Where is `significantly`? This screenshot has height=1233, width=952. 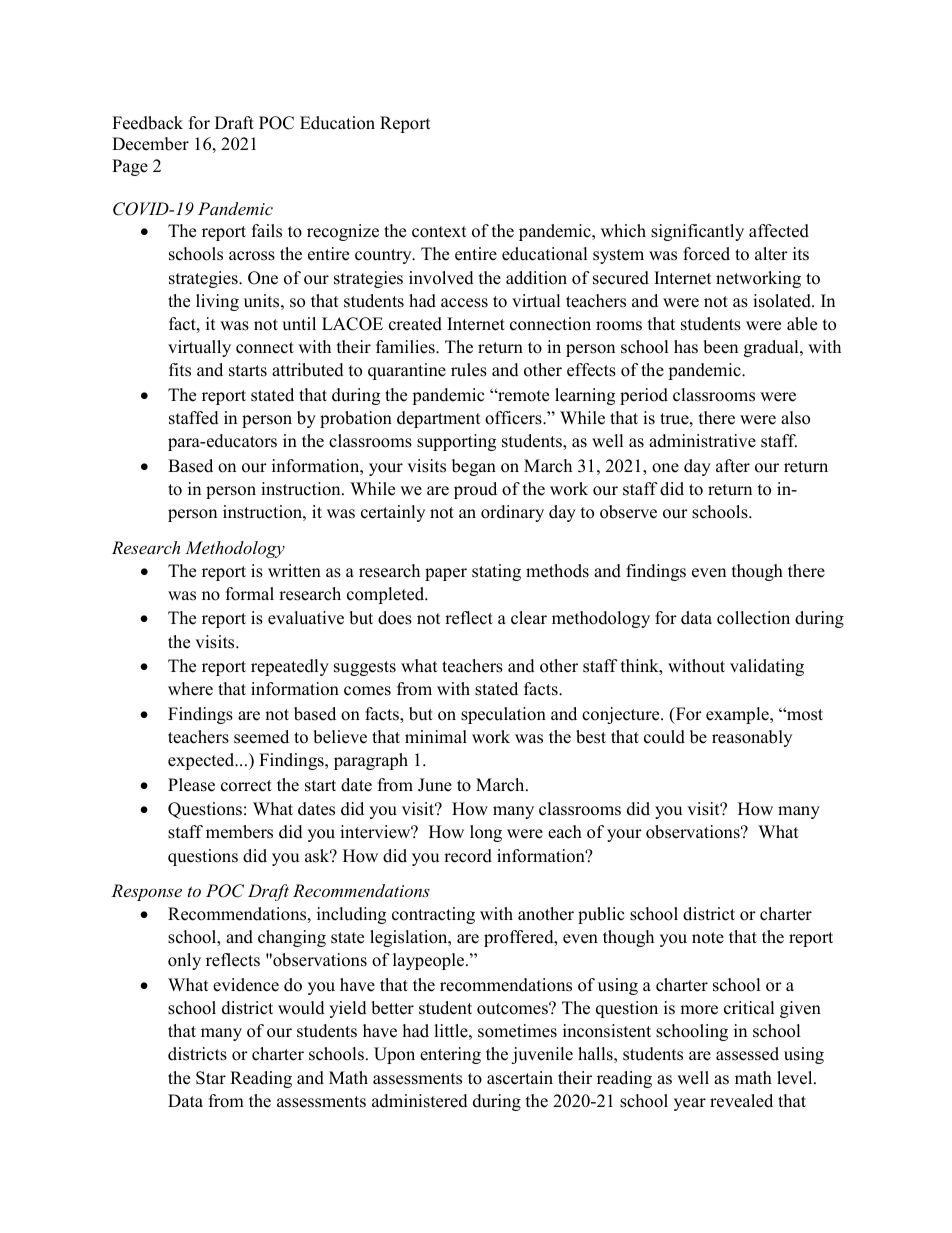
significantly is located at coordinates (697, 232).
